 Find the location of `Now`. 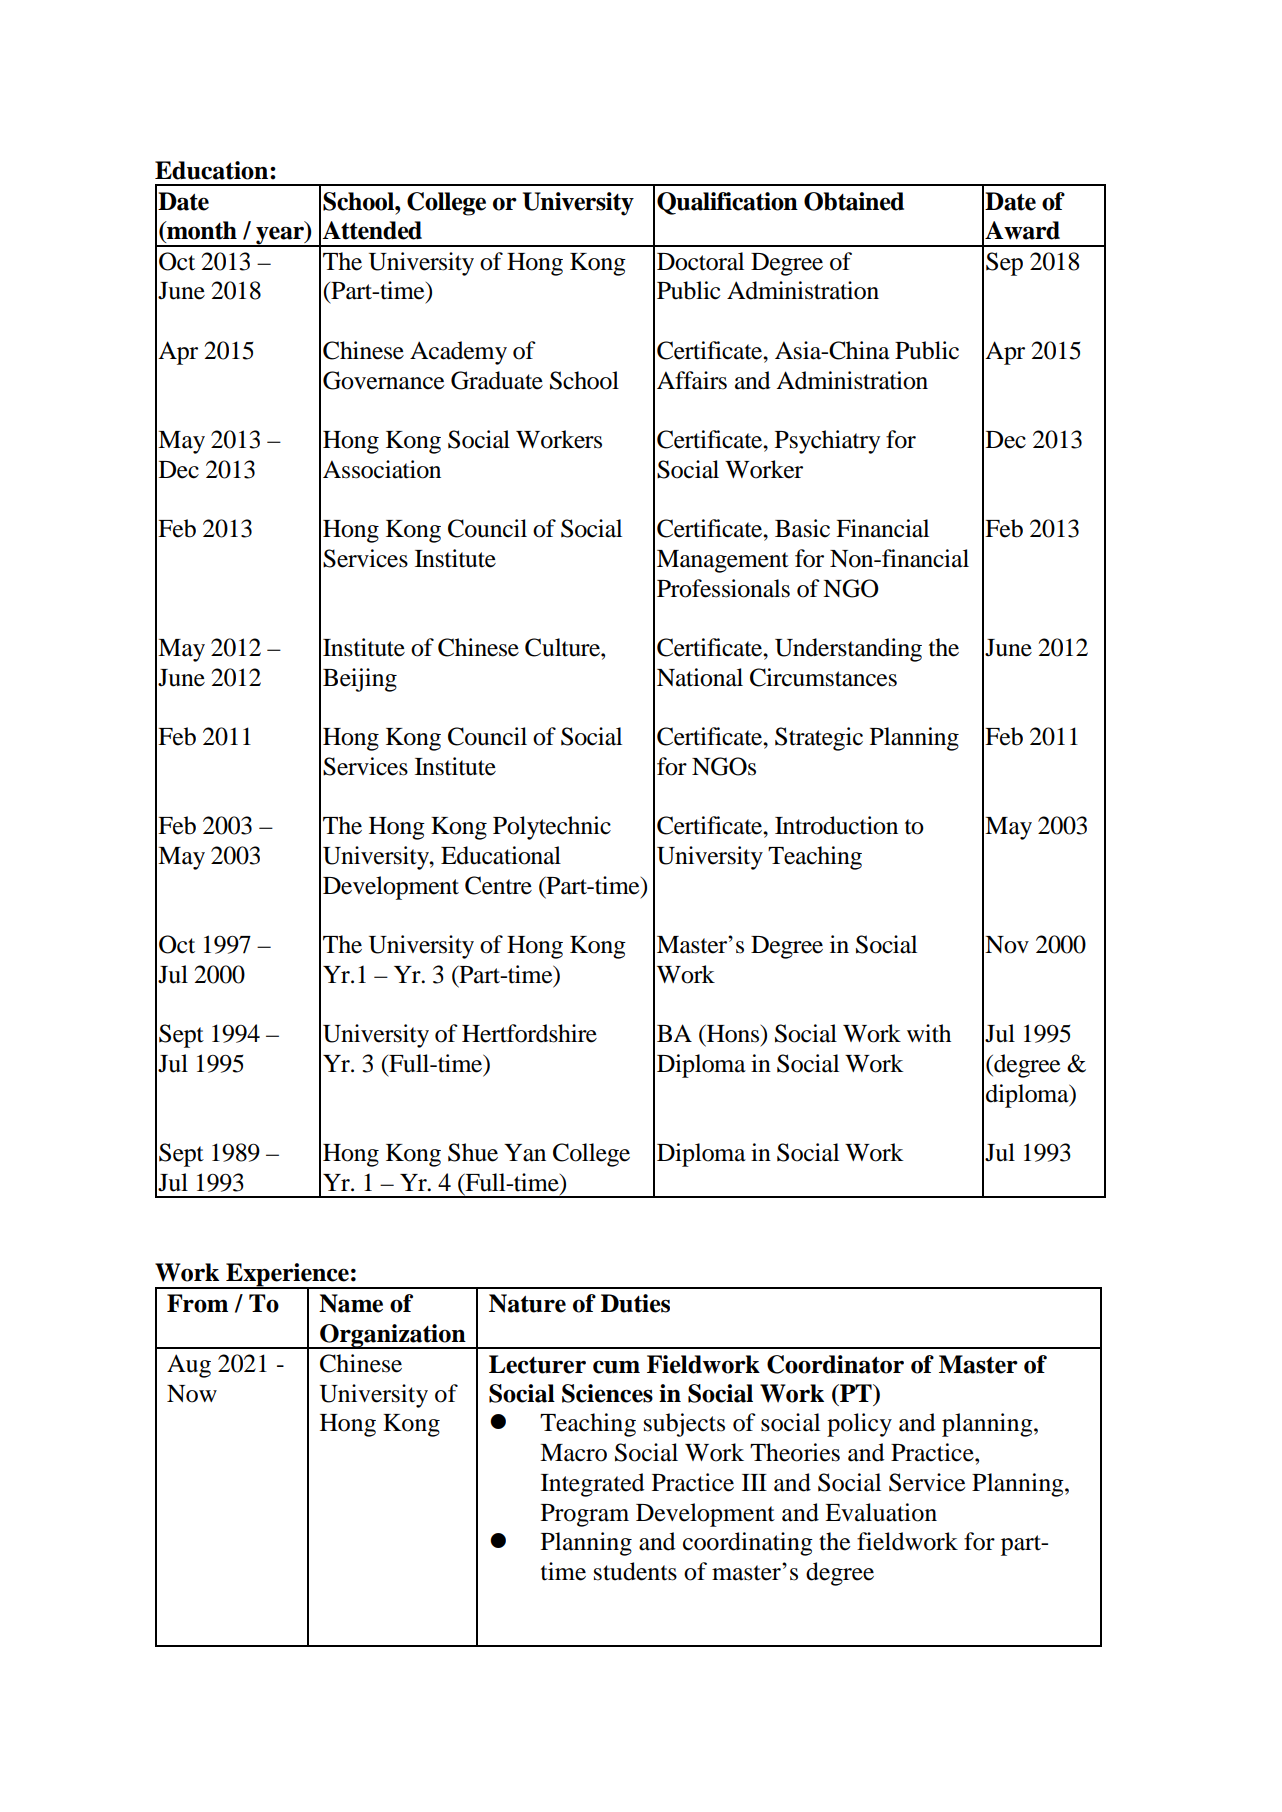

Now is located at coordinates (192, 1394).
